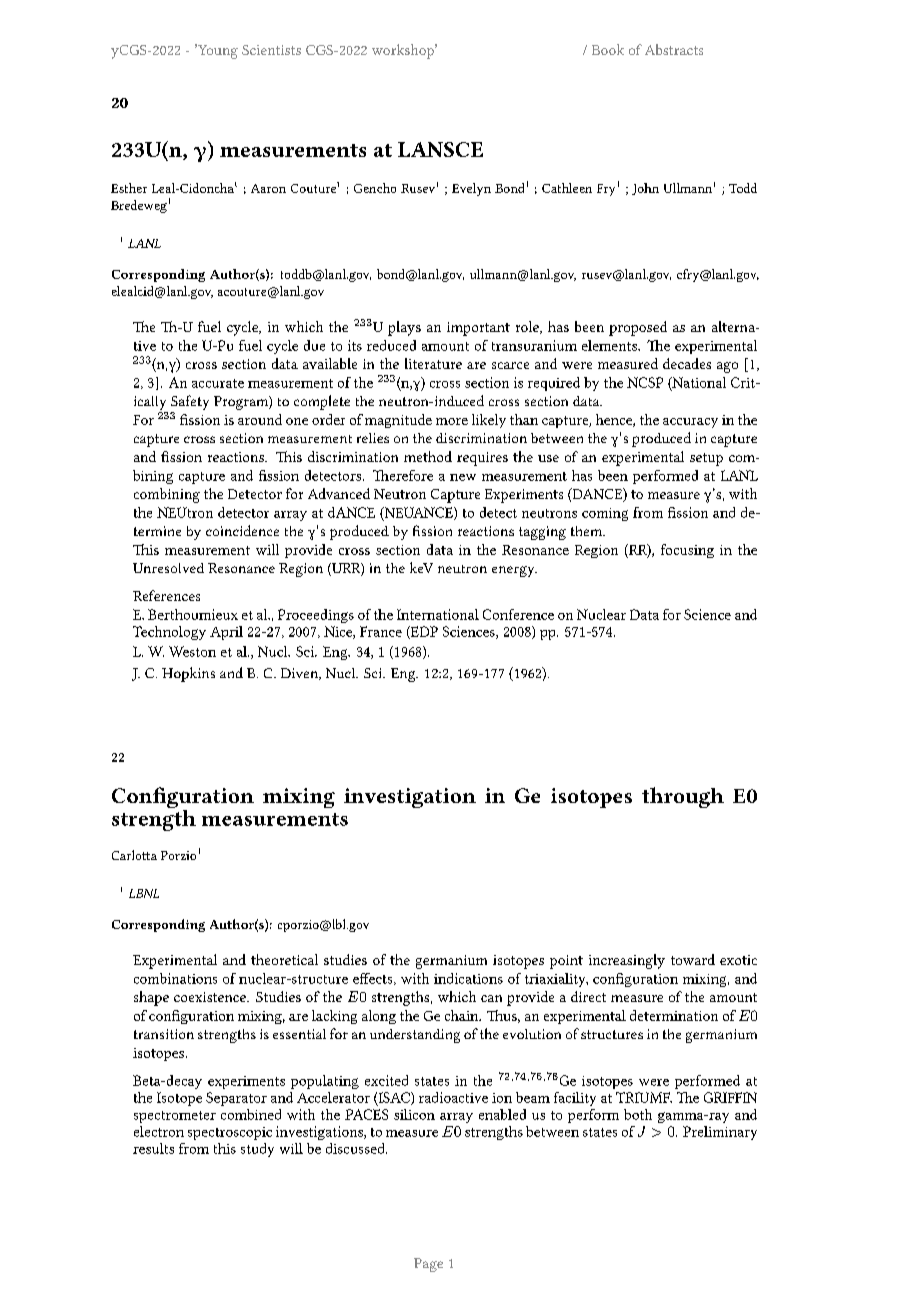 This screenshot has width=924, height=1308. Describe the element at coordinates (404, 51) in the screenshot. I see `workshop` at that location.
